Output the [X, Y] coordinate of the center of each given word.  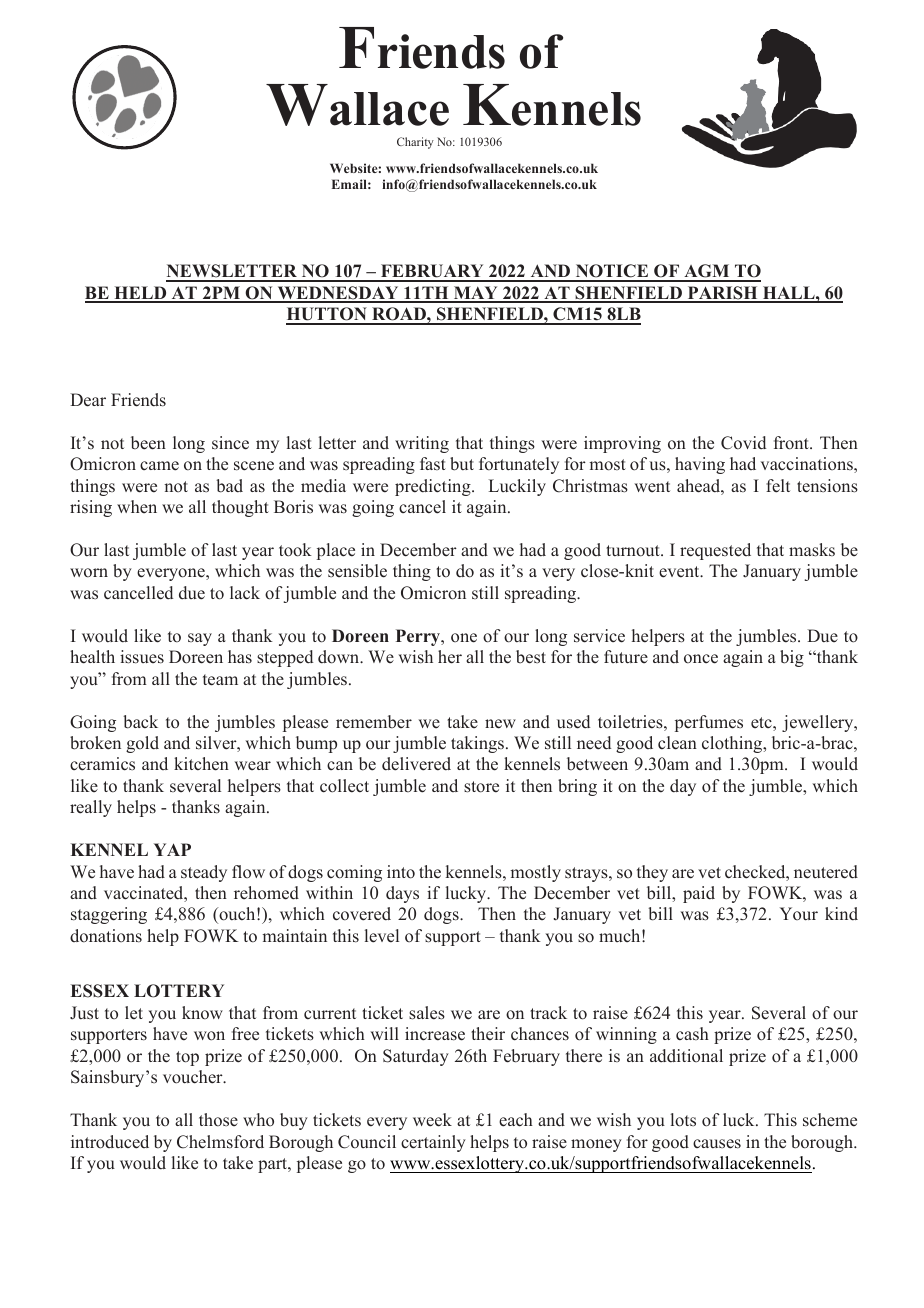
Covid [743, 443]
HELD [140, 294]
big [792, 658]
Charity [415, 143]
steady [204, 873]
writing [422, 444]
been [148, 443]
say [200, 639]
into [401, 872]
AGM [707, 272]
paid [699, 894]
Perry [419, 637]
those [218, 1120]
